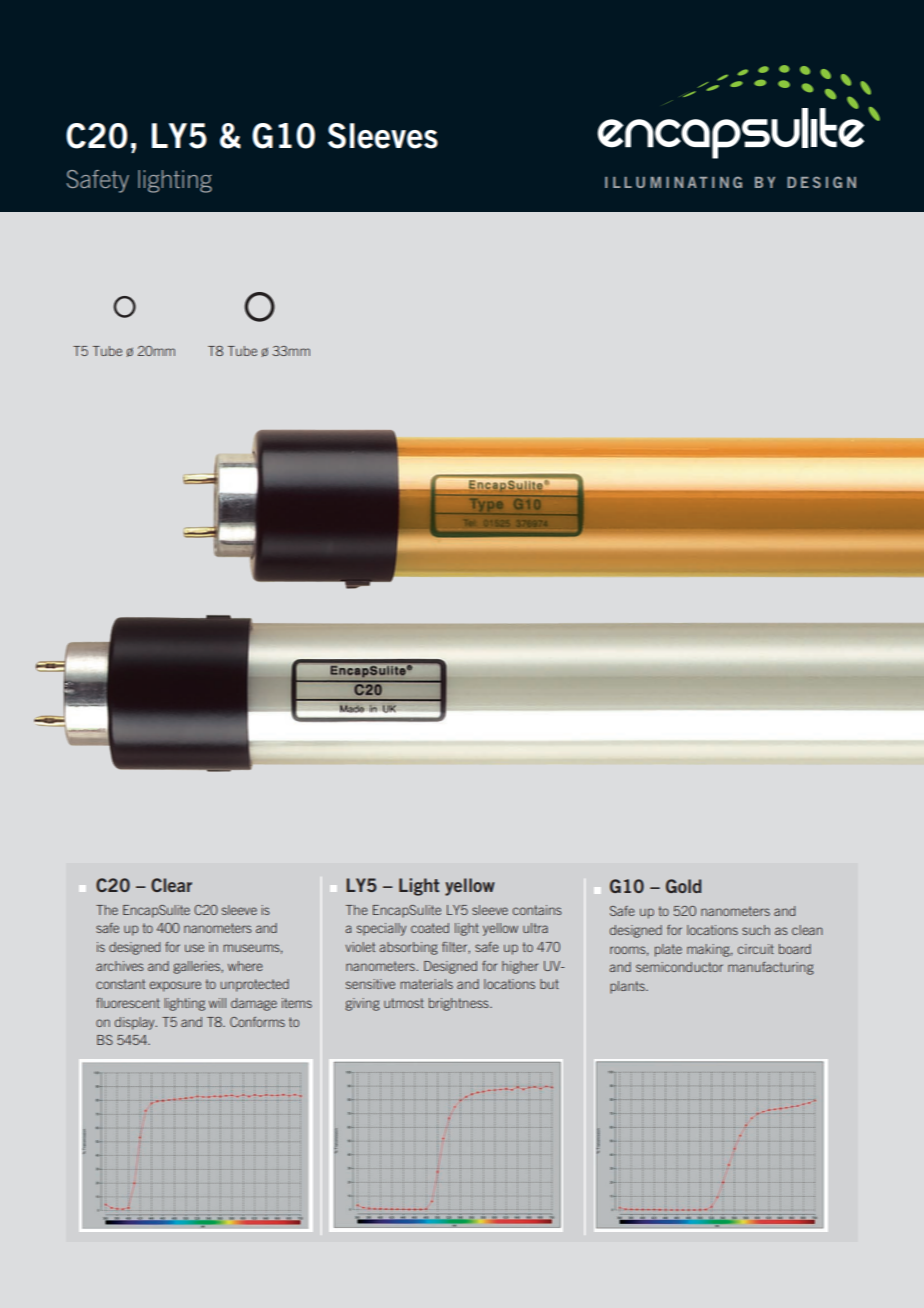 The height and width of the document is (1308, 924). What do you see at coordinates (537, 910) in the document?
I see `contains` at bounding box center [537, 910].
